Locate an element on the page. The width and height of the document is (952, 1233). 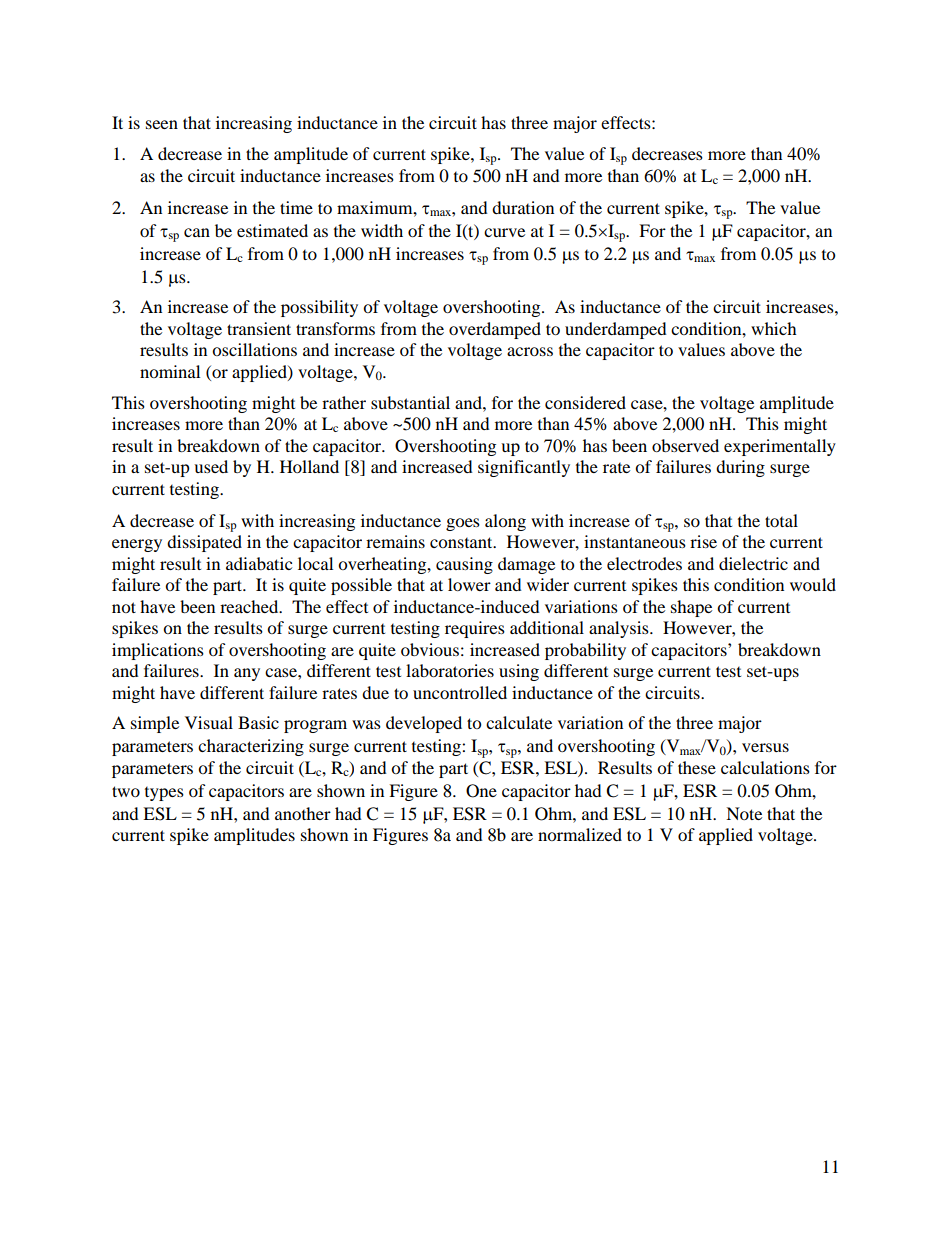
types is located at coordinates (164, 794).
